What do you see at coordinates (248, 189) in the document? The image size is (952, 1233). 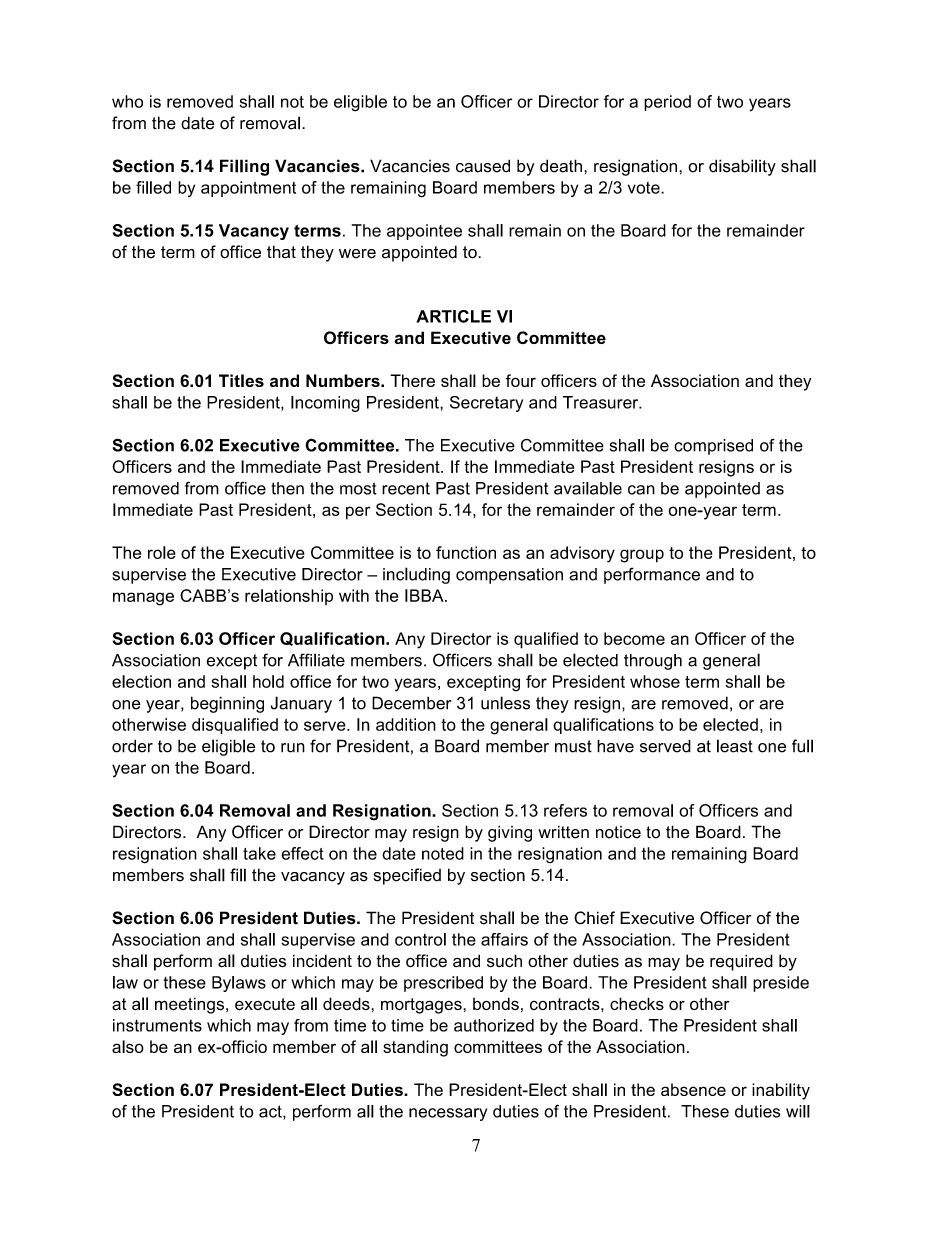 I see `appointment` at bounding box center [248, 189].
